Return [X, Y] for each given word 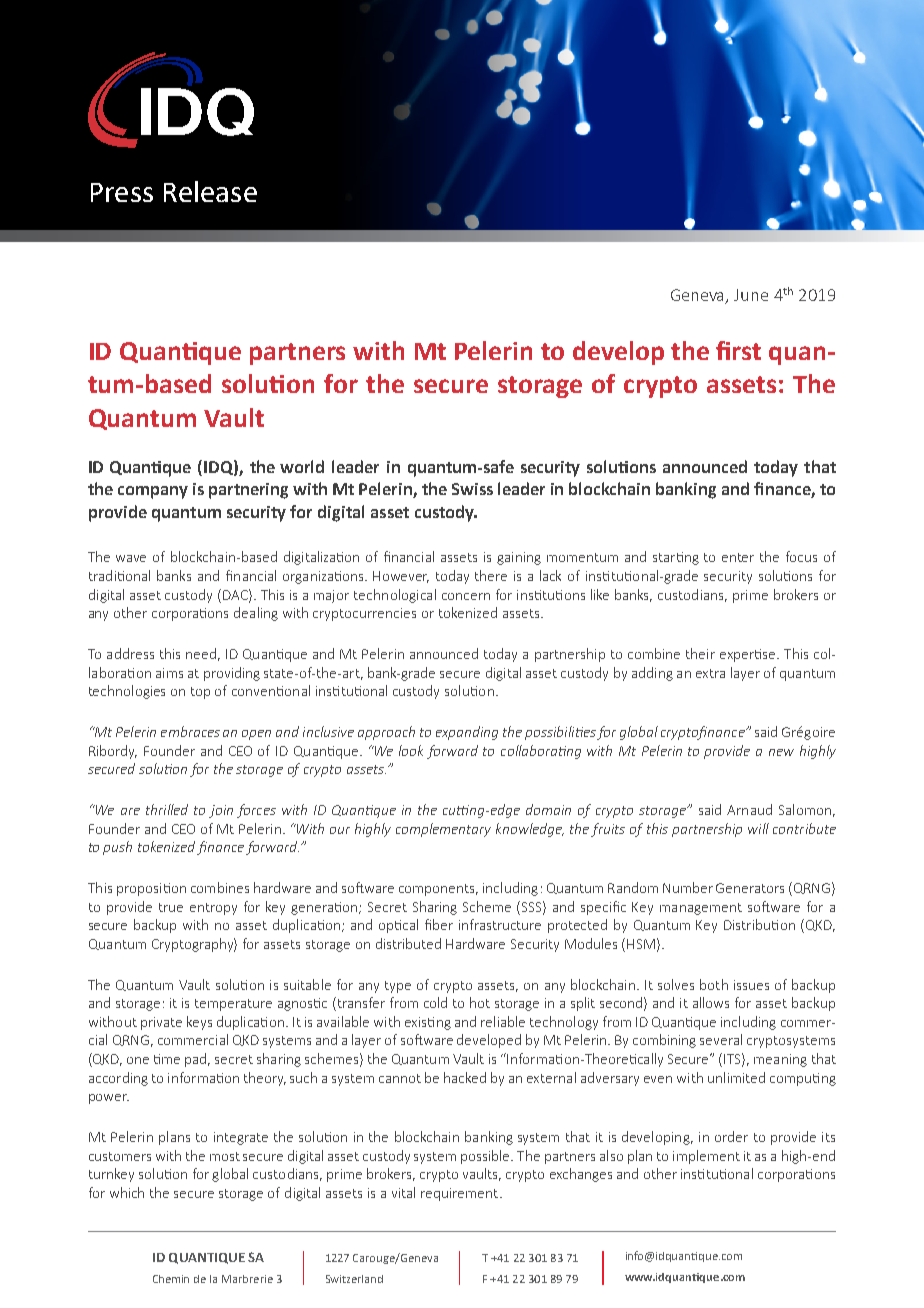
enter [738, 557]
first [738, 350]
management [701, 909]
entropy [213, 909]
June [751, 295]
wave [131, 558]
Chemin [171, 1279]
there [491, 575]
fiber [439, 924]
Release [210, 191]
